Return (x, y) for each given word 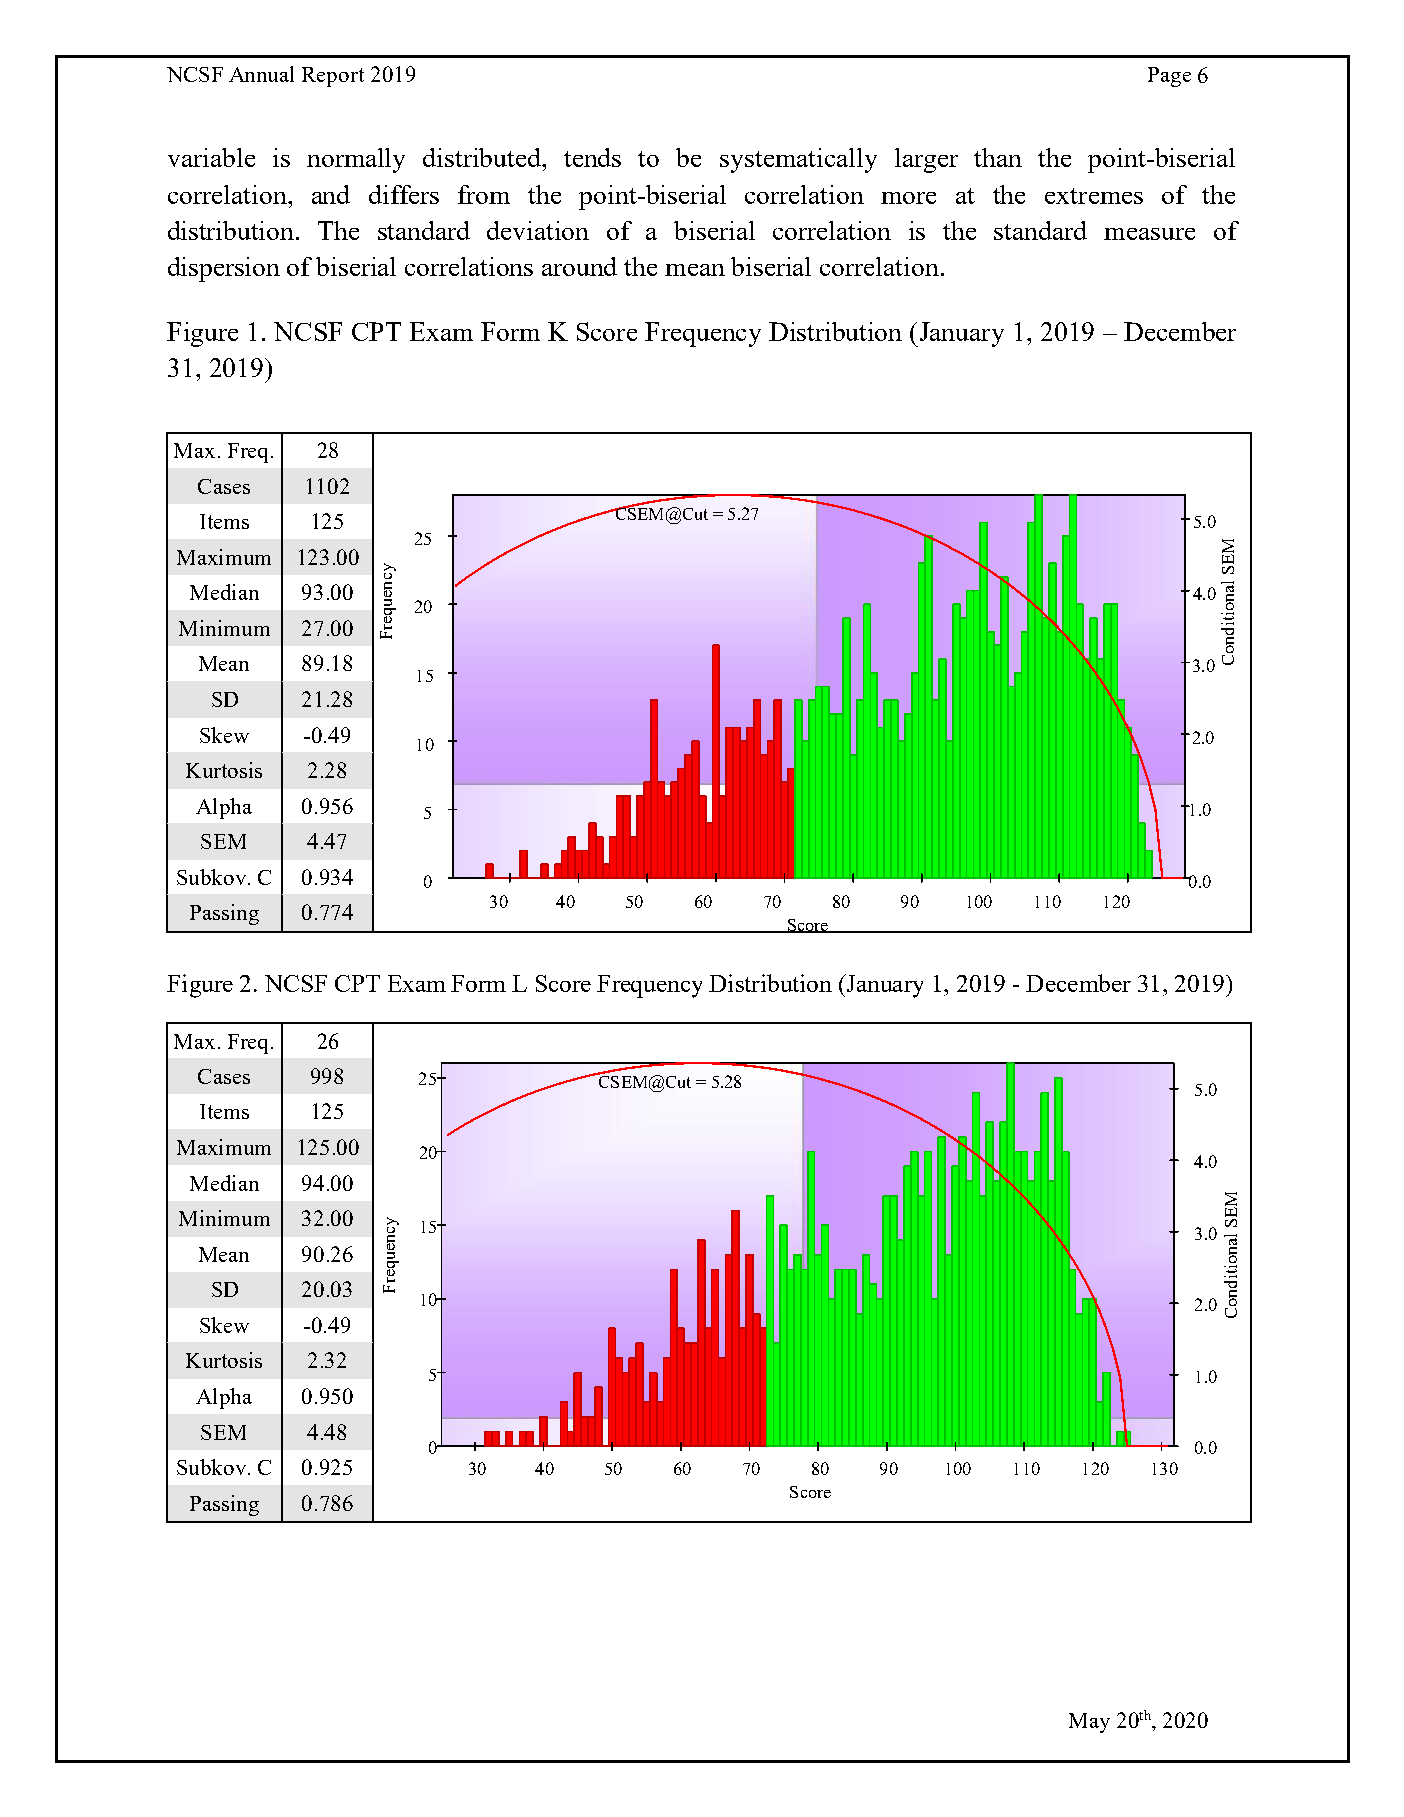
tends (592, 157)
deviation (538, 230)
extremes (1094, 196)
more (908, 198)
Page (1169, 77)
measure (1149, 234)
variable (211, 157)
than (998, 157)
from (484, 194)
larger (926, 160)
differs (404, 194)
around (579, 266)
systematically (798, 160)
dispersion (224, 269)
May (1089, 1723)
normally (356, 160)
